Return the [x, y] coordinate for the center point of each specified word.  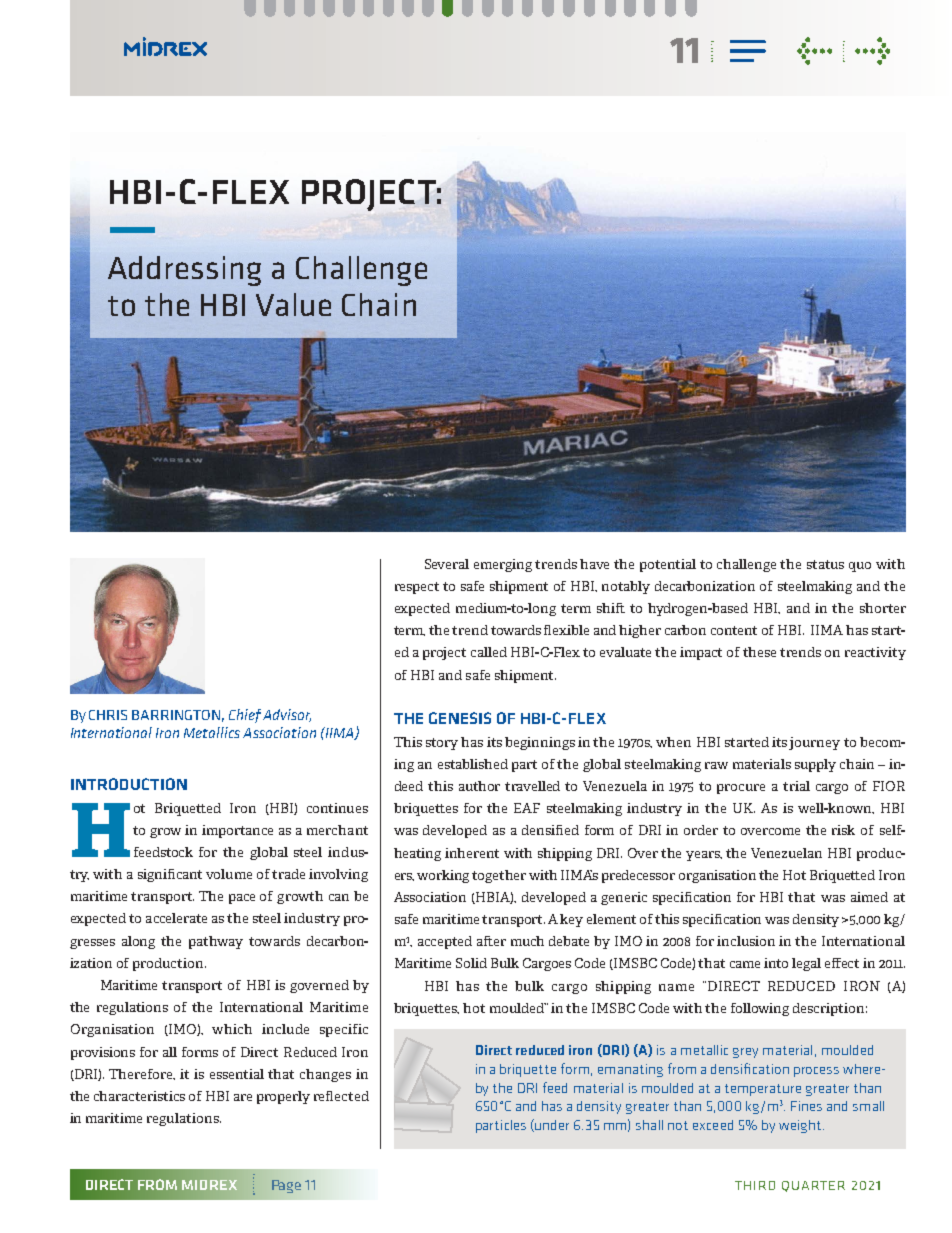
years [704, 856]
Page [286, 1186]
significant [170, 875]
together [499, 876]
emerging [503, 565]
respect [417, 588]
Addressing [184, 271]
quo [860, 567]
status [825, 564]
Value [293, 304]
